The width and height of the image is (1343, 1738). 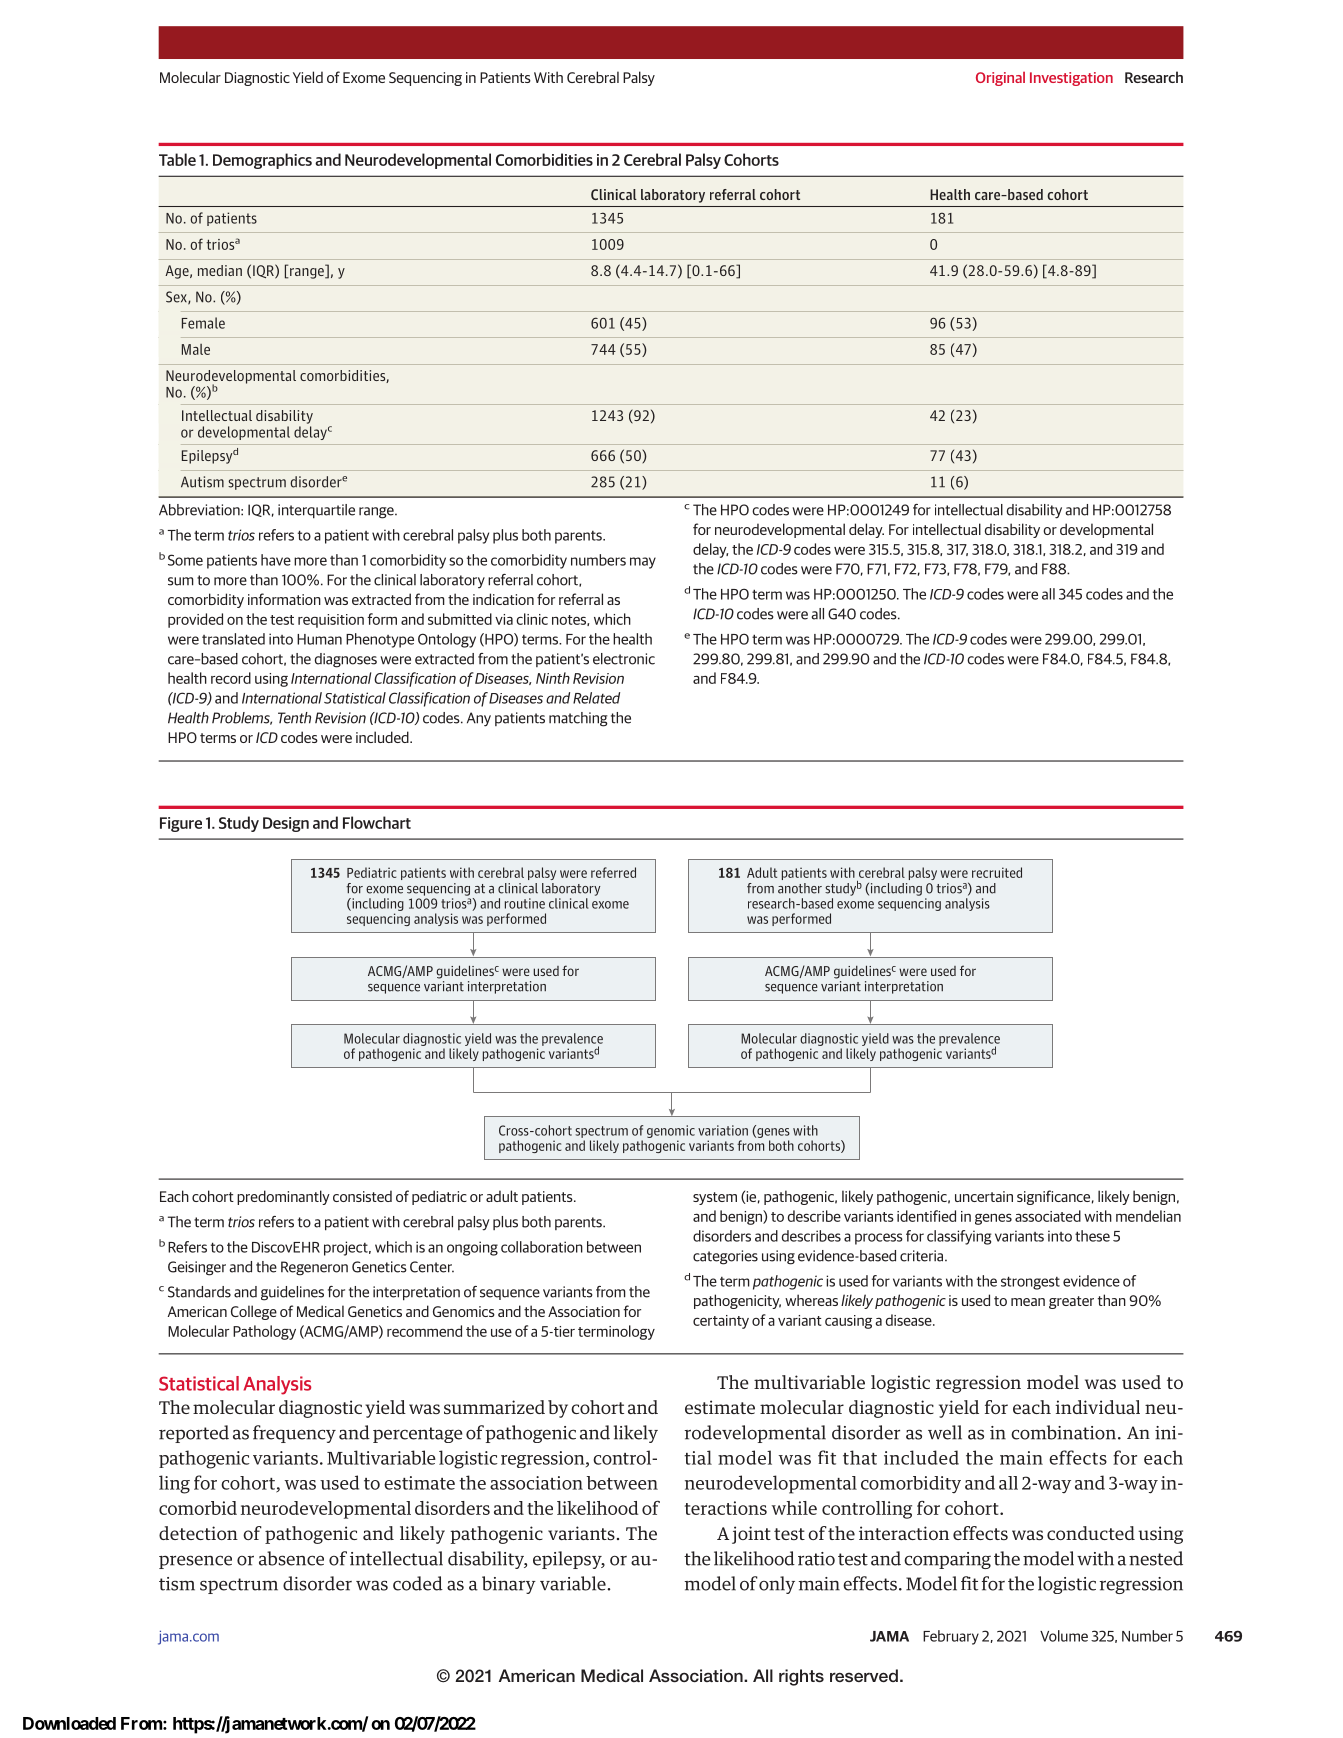 I want to click on recruited, so click(x=997, y=872).
